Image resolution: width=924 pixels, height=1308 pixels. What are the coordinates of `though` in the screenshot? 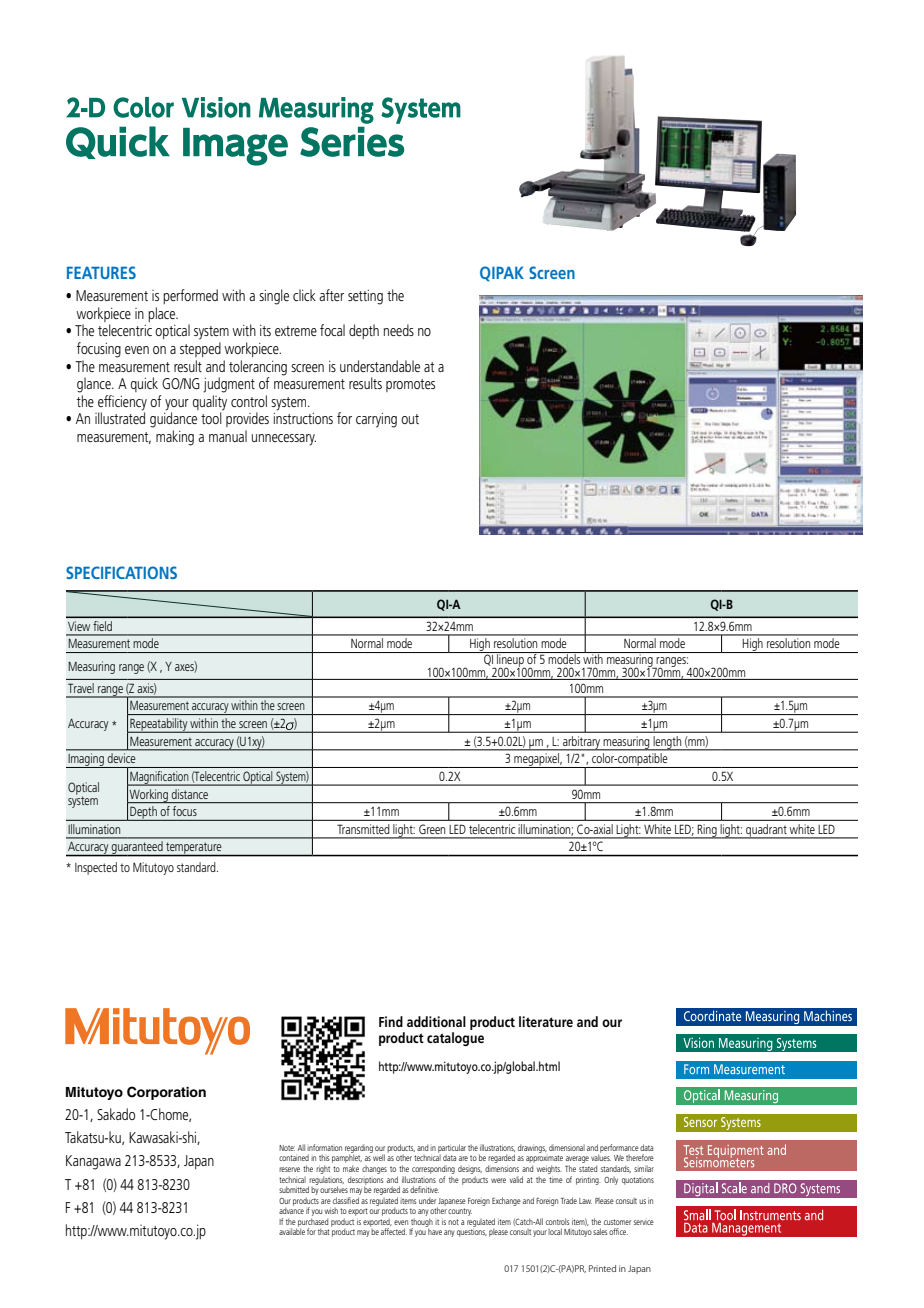 It's located at (422, 1223).
